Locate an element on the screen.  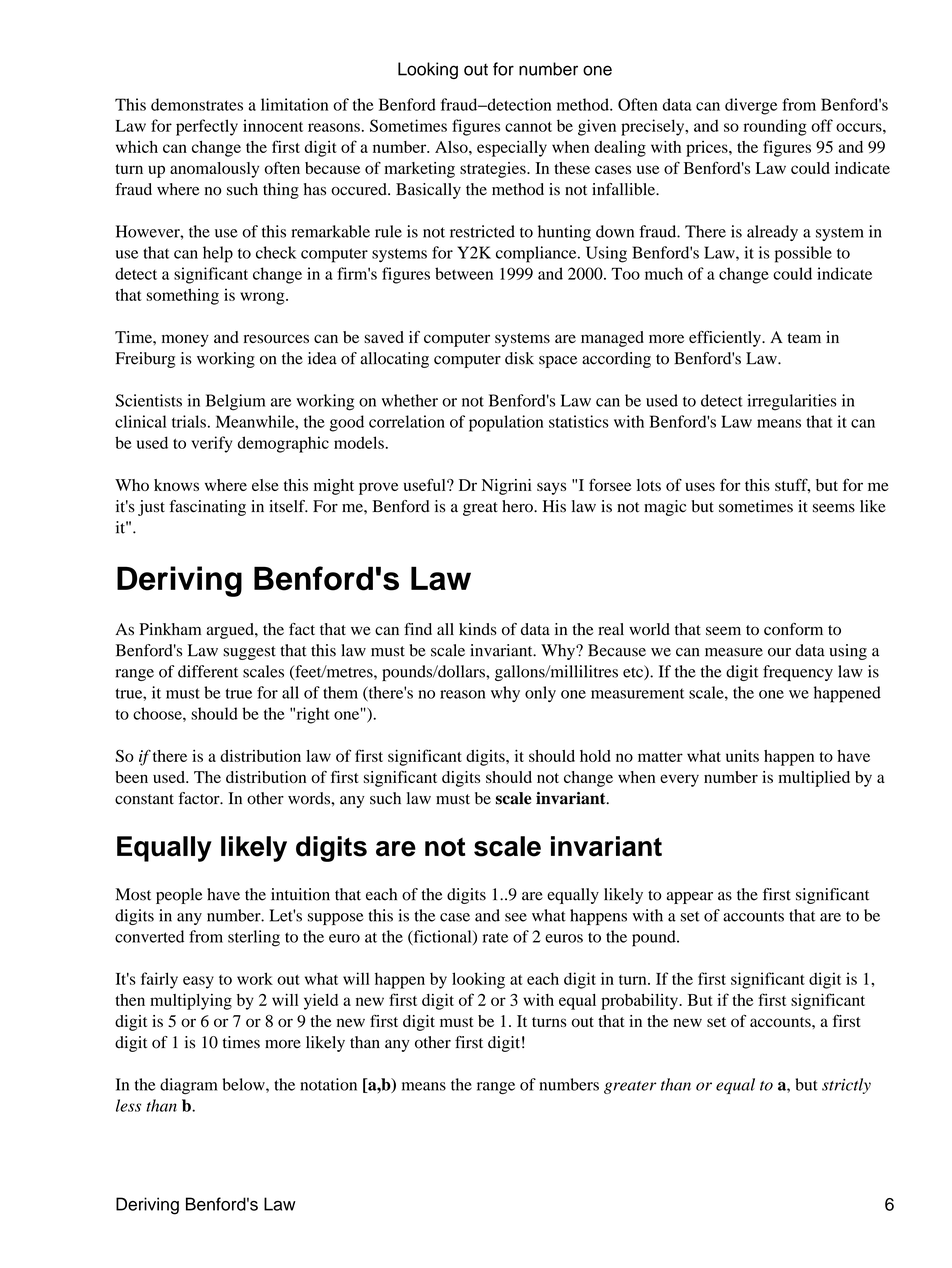
notation is located at coordinates (328, 1084).
